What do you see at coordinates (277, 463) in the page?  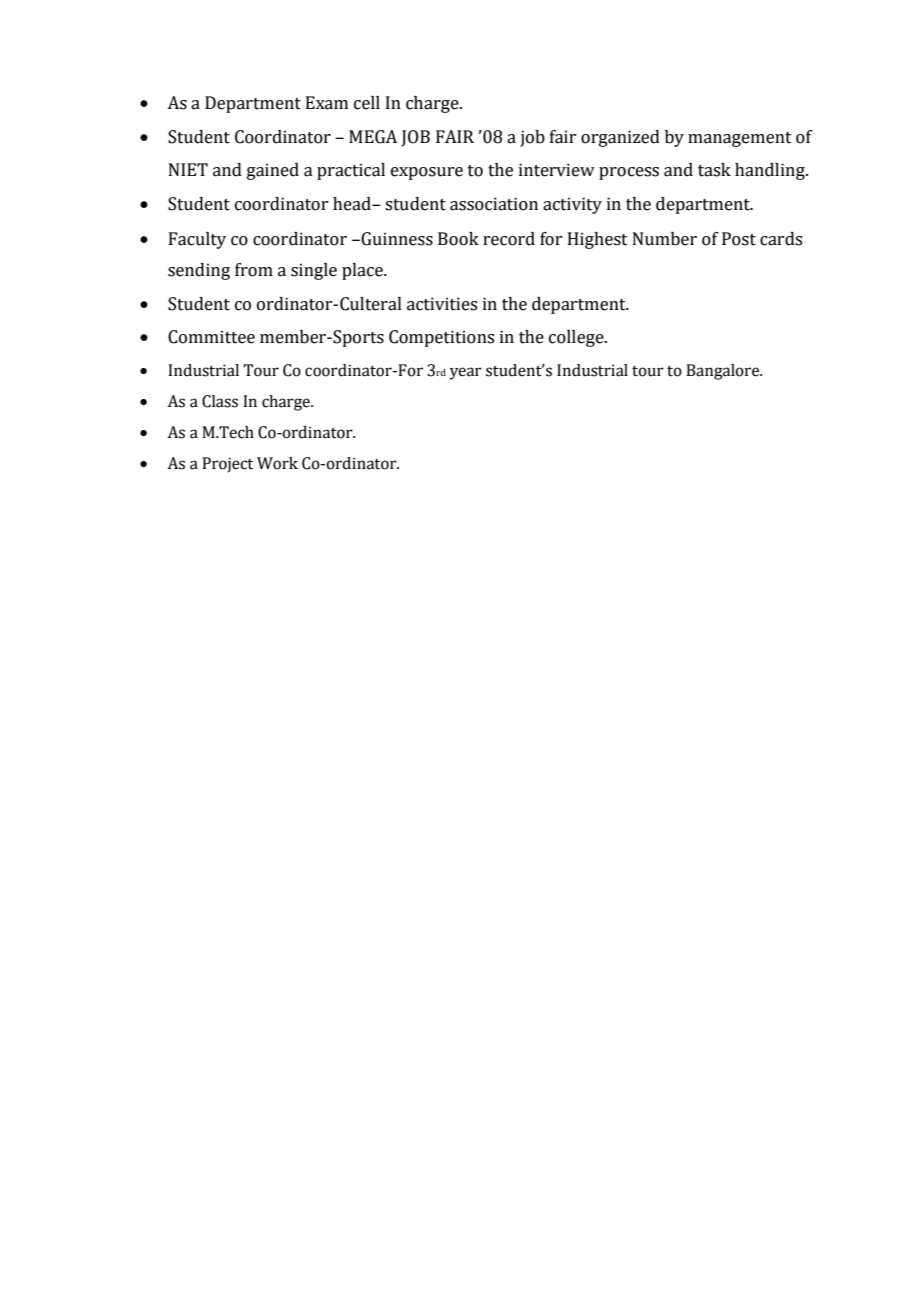 I see `Work` at bounding box center [277, 463].
